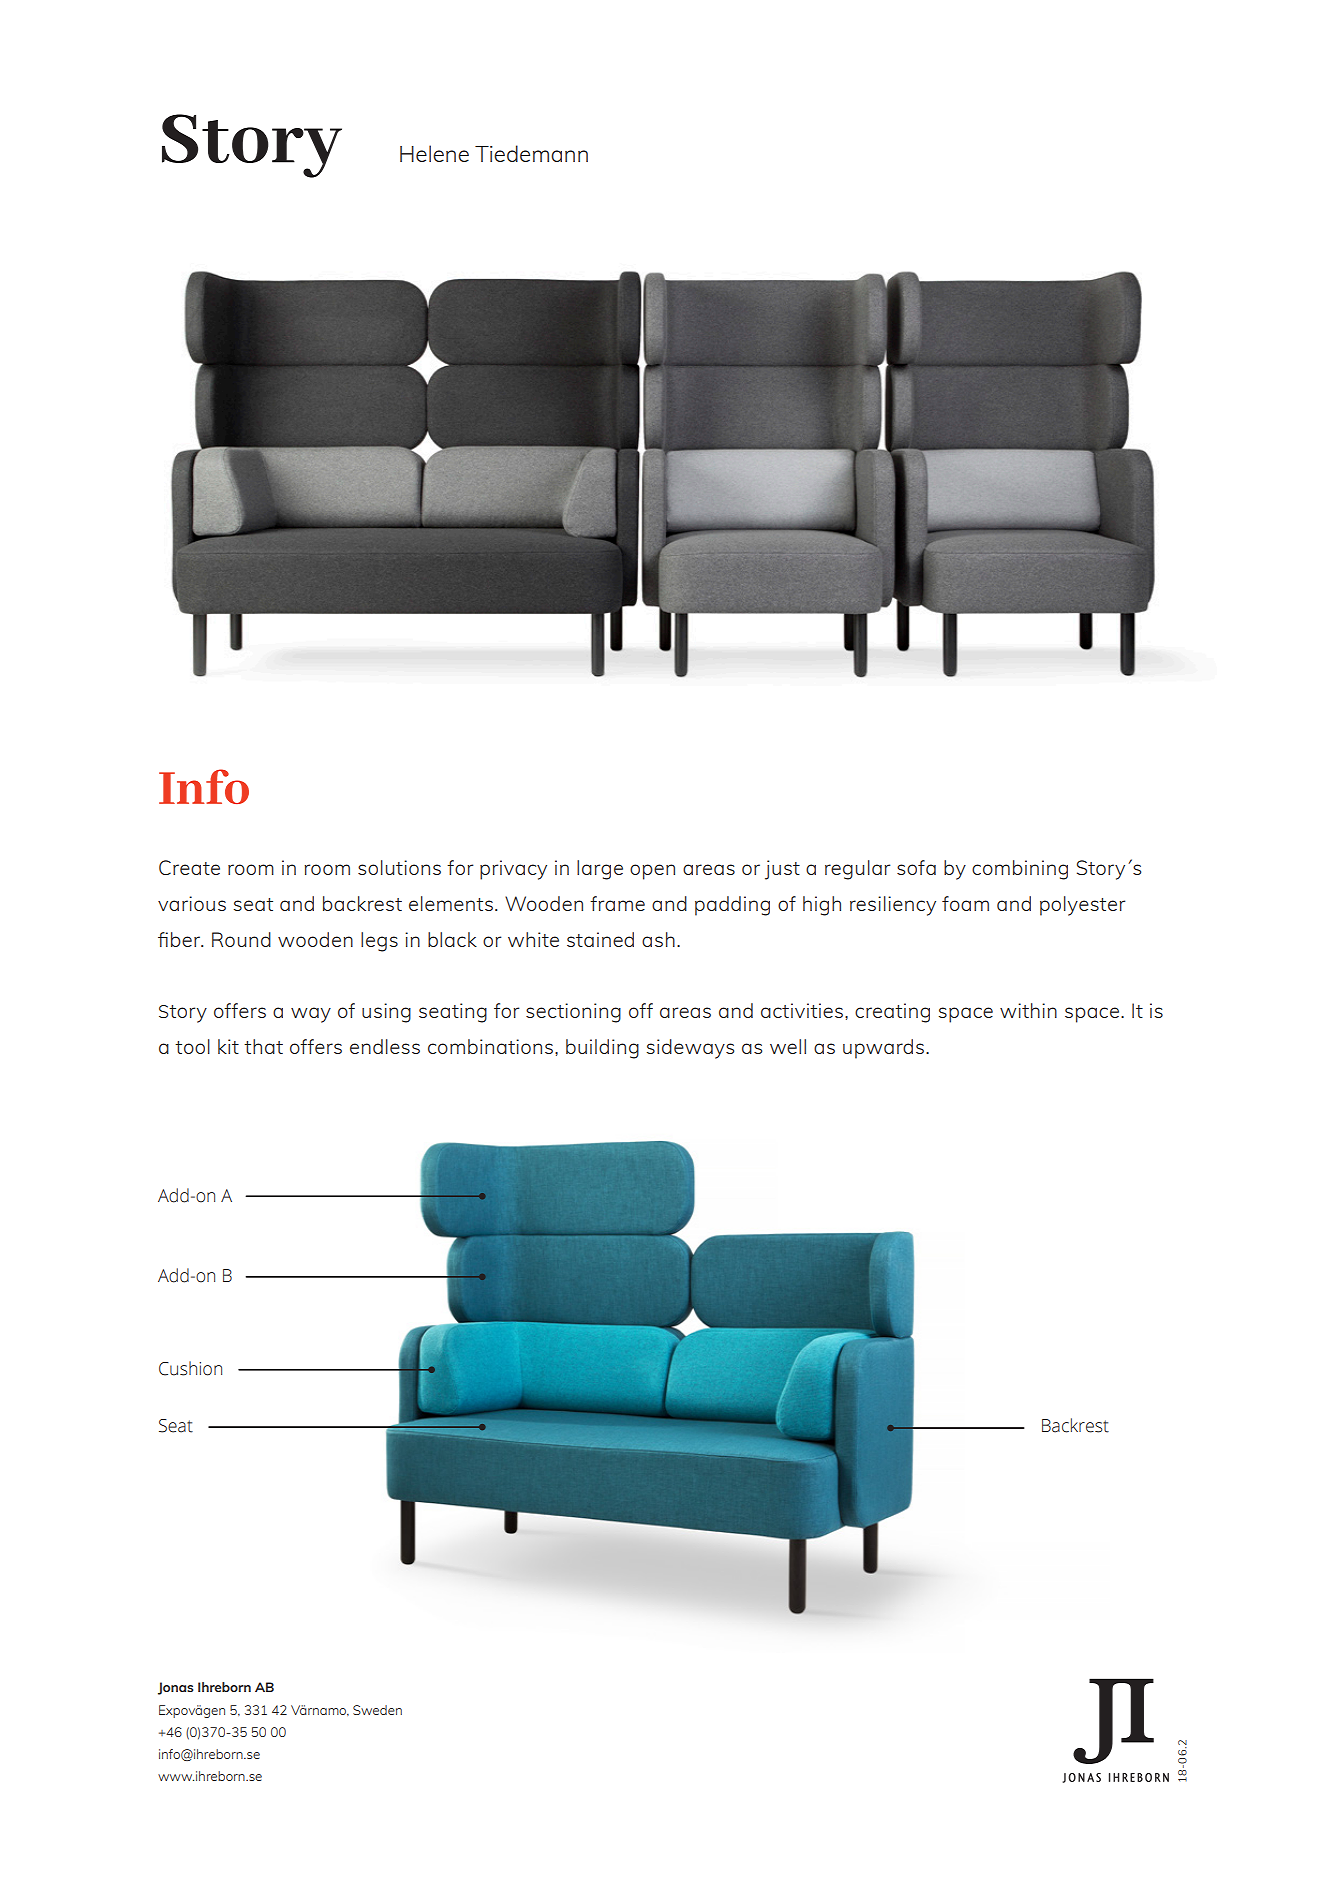 The width and height of the screenshot is (1328, 1878). I want to click on Helene, so click(434, 153).
